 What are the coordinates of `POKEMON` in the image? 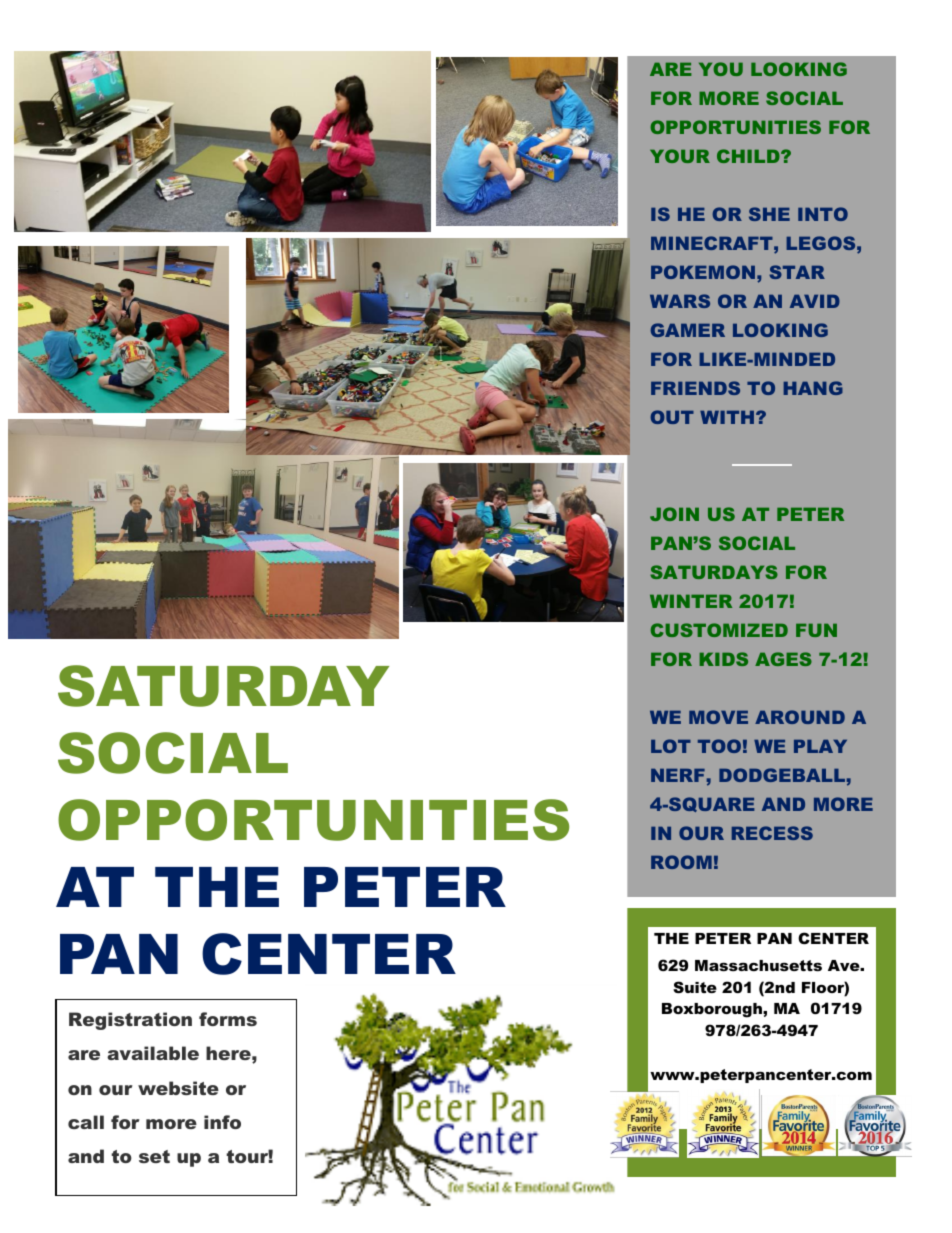 It's located at (703, 272).
